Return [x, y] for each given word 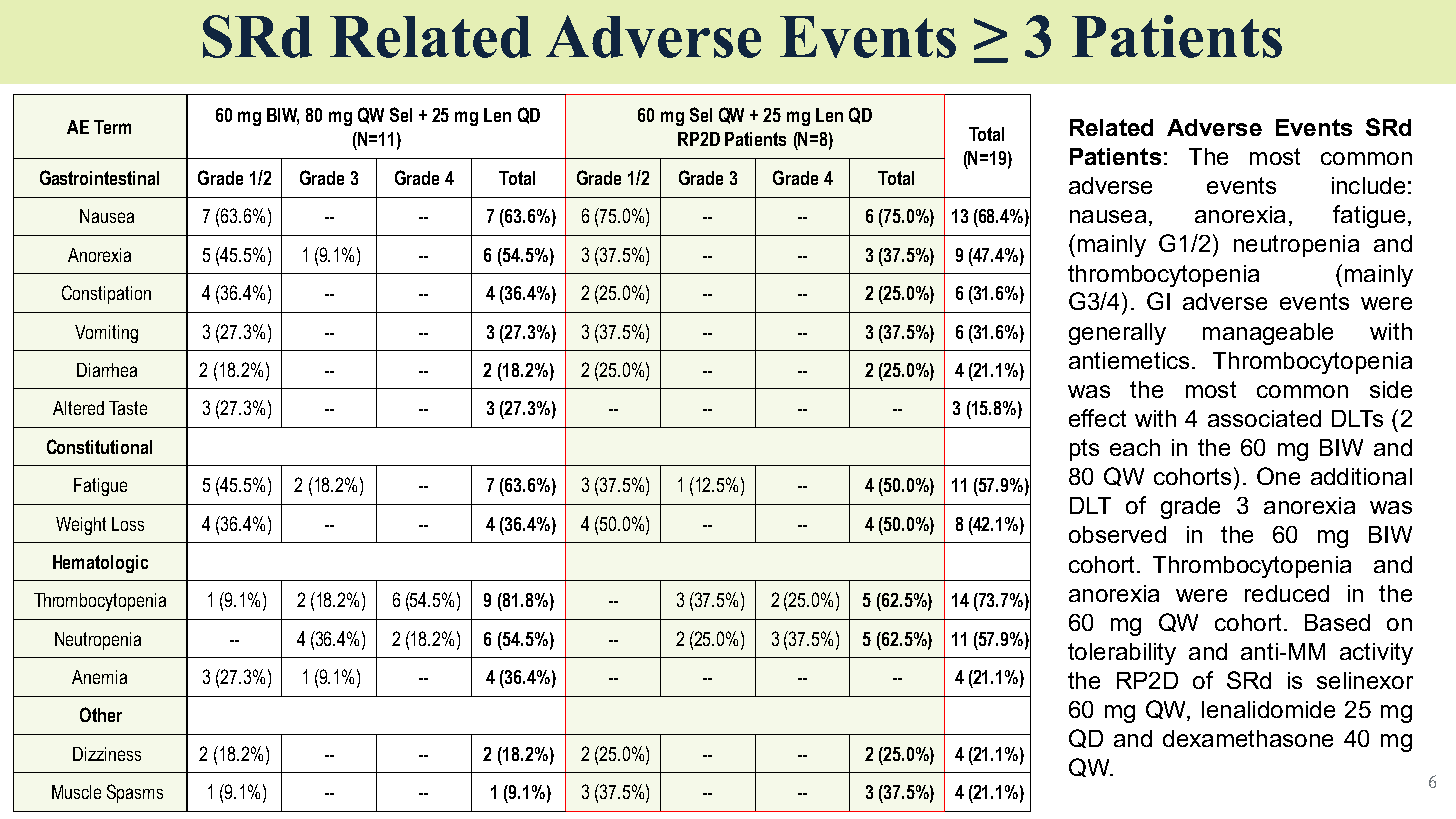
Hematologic [100, 564]
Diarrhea [107, 370]
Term [112, 127]
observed [1117, 534]
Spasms [135, 793]
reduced [1287, 593]
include [1368, 185]
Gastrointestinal [99, 177]
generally [1117, 334]
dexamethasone [1248, 738]
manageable [1268, 334]
